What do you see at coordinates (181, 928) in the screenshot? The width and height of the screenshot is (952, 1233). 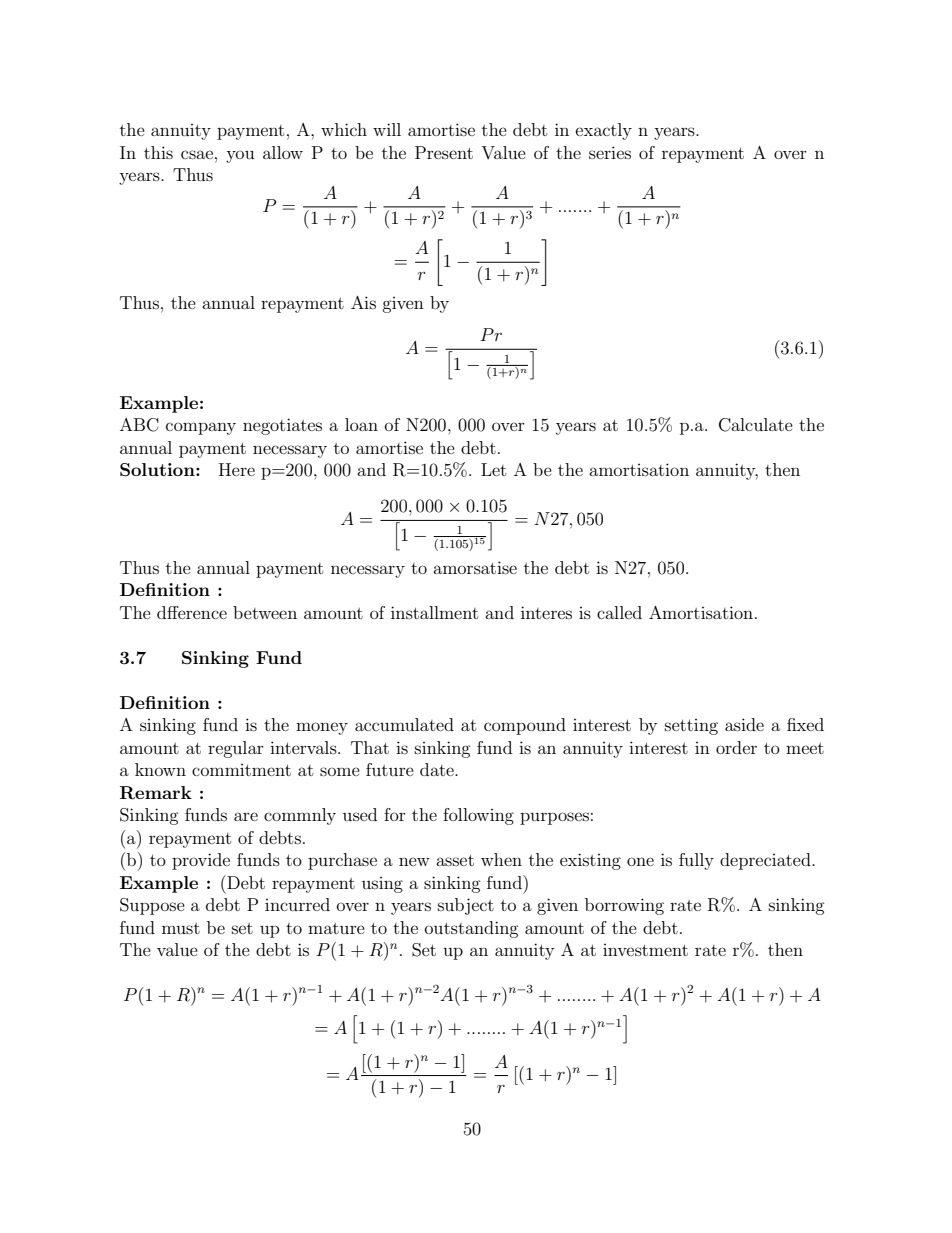 I see `must` at bounding box center [181, 928].
